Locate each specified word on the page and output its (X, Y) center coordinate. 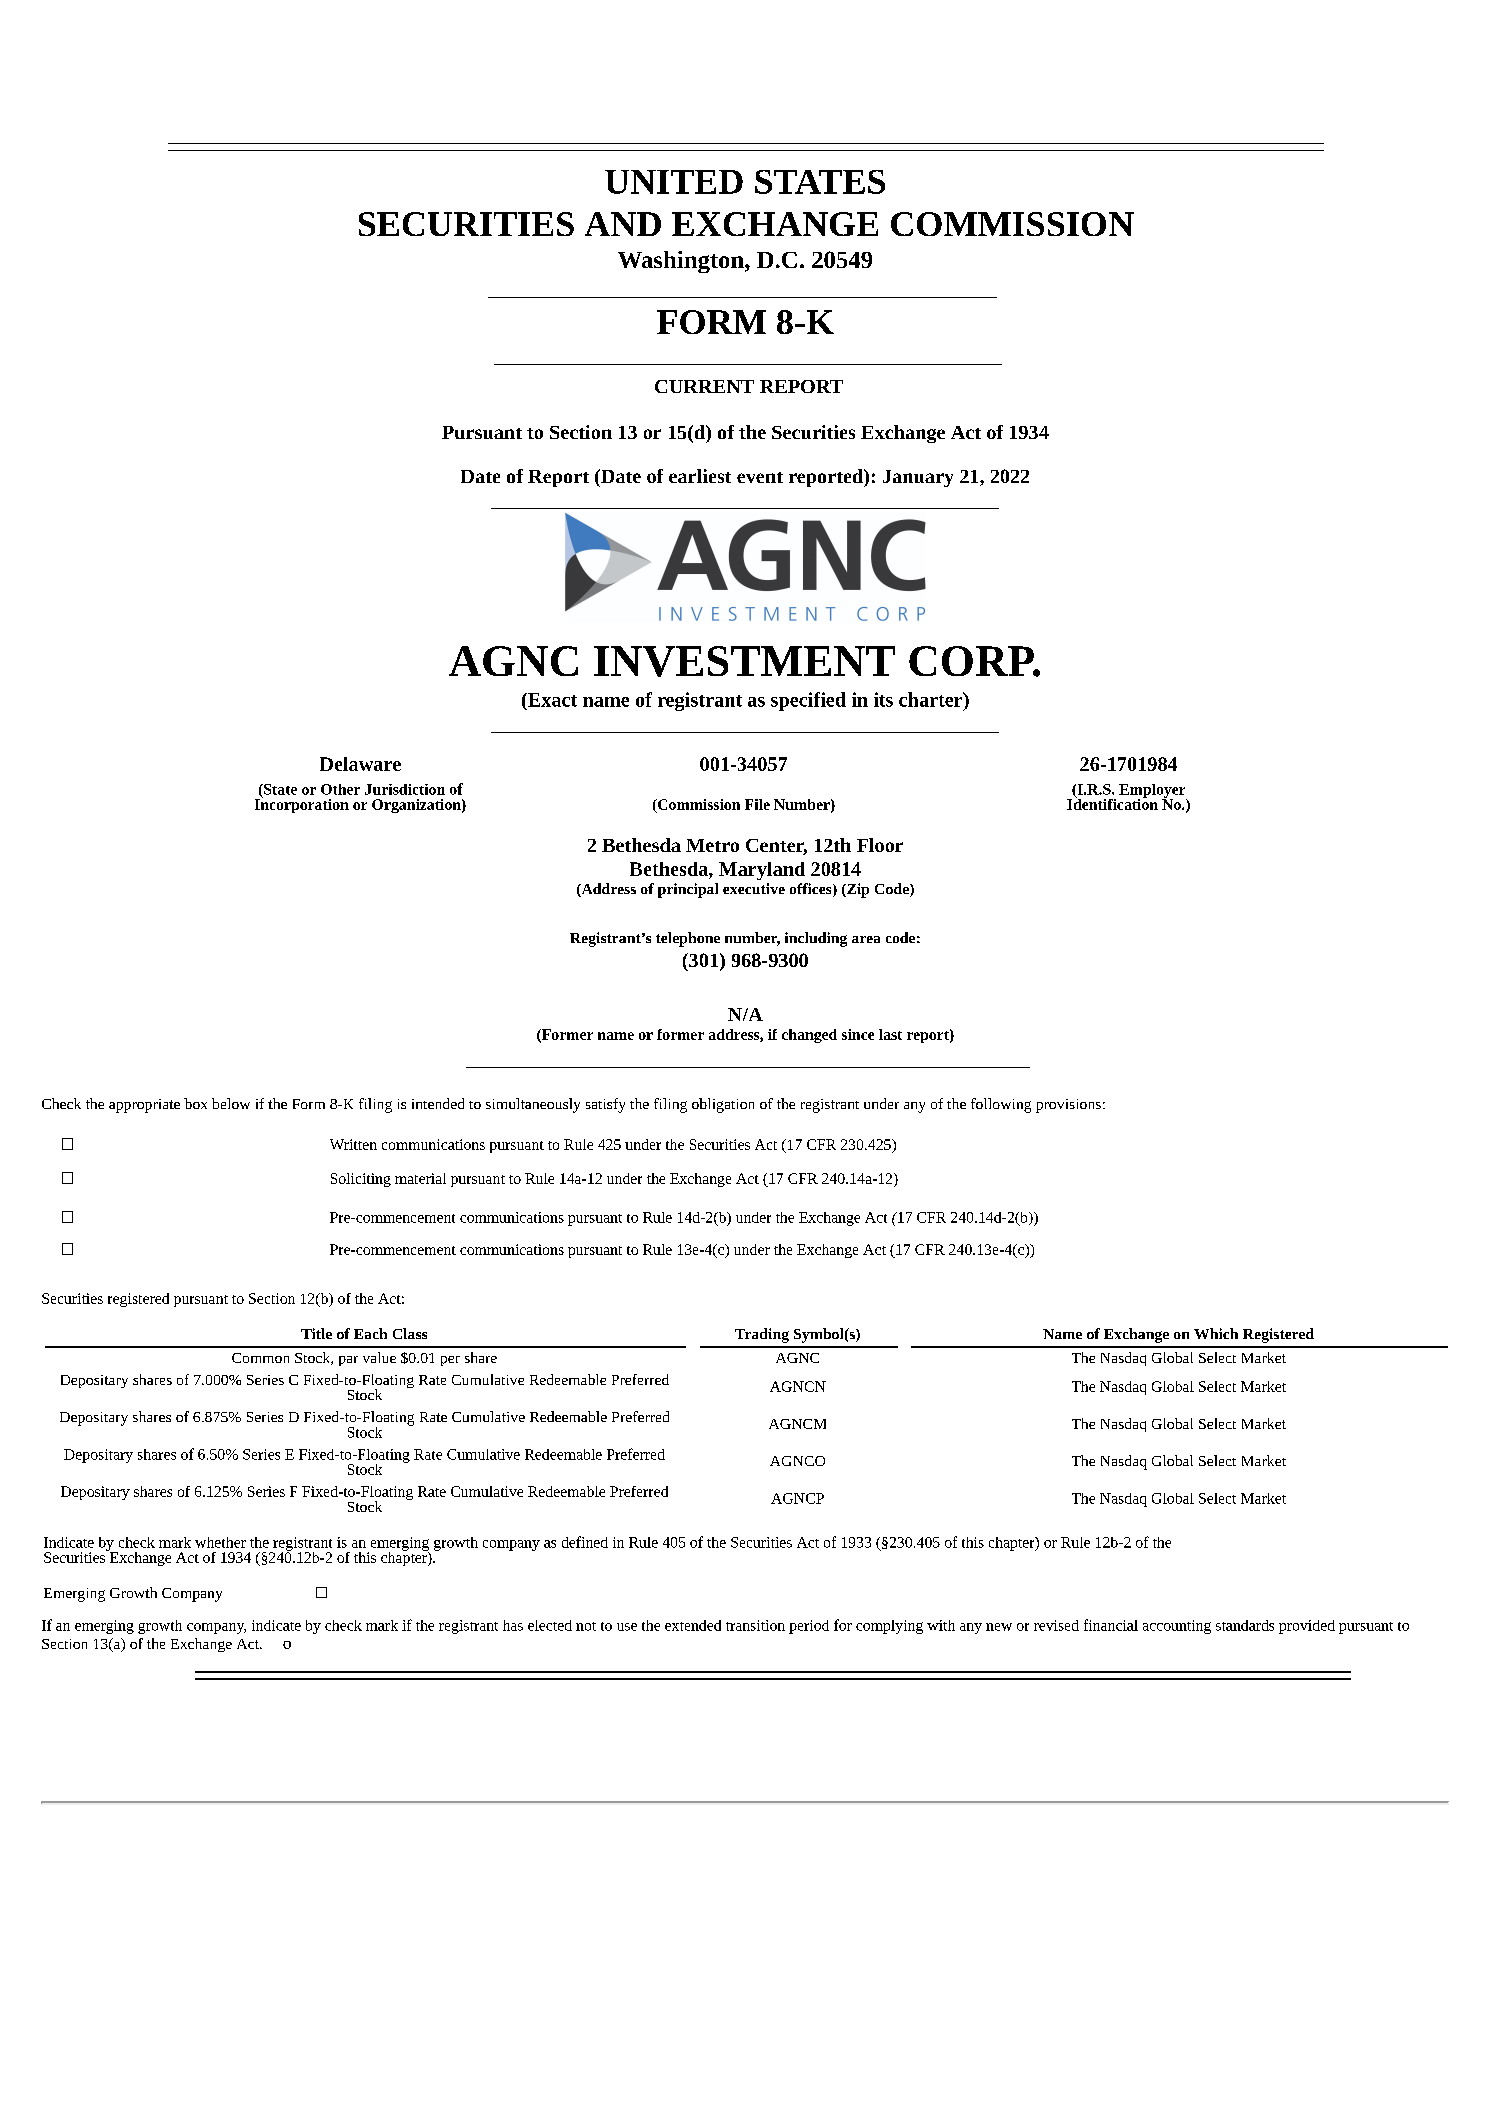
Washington (682, 262)
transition (755, 1625)
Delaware (360, 764)
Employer (1153, 792)
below (231, 1103)
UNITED (674, 182)
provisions (1068, 1106)
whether (220, 1542)
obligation (723, 1105)
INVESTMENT (744, 661)
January (918, 478)
